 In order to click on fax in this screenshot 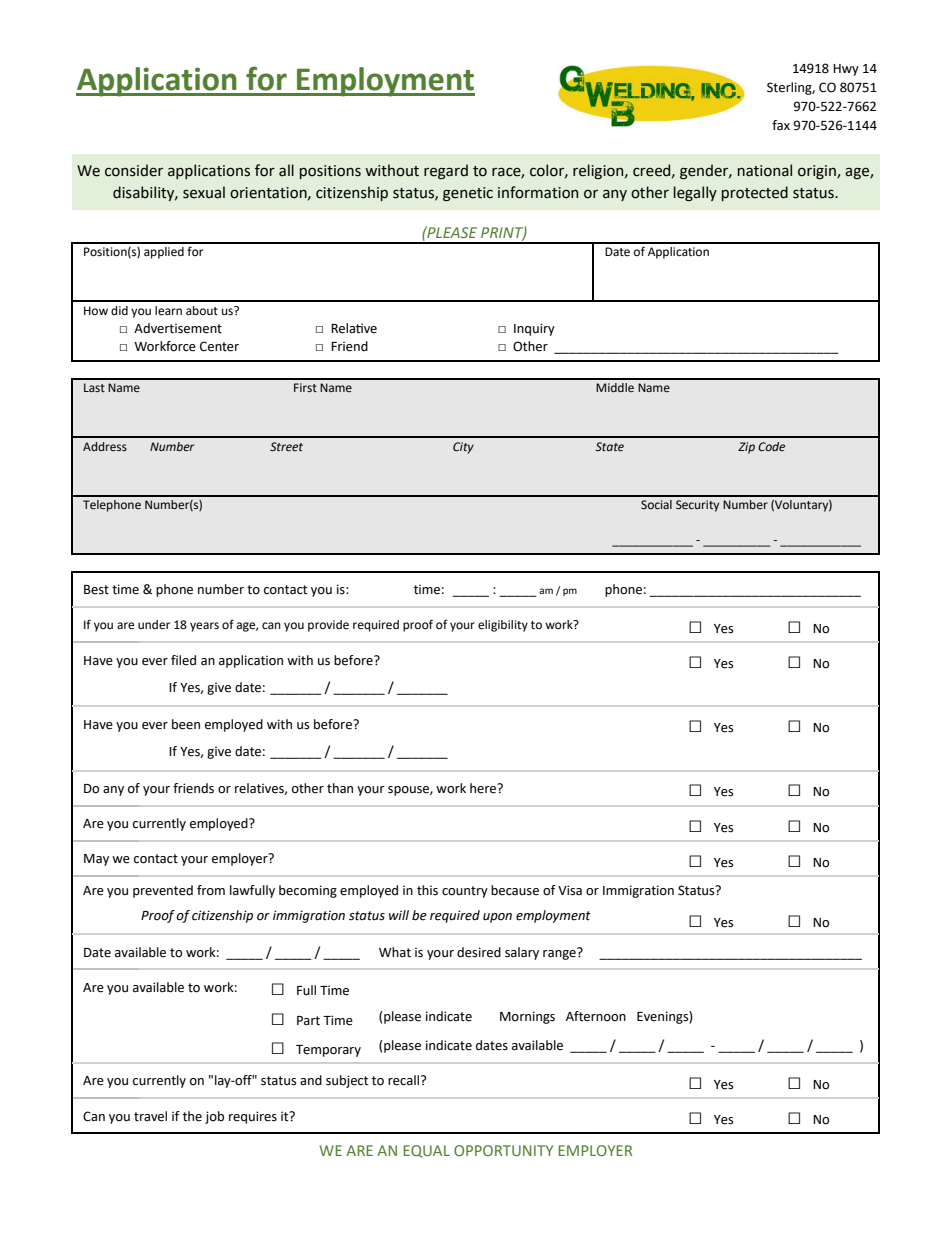, I will do `click(781, 125)`.
